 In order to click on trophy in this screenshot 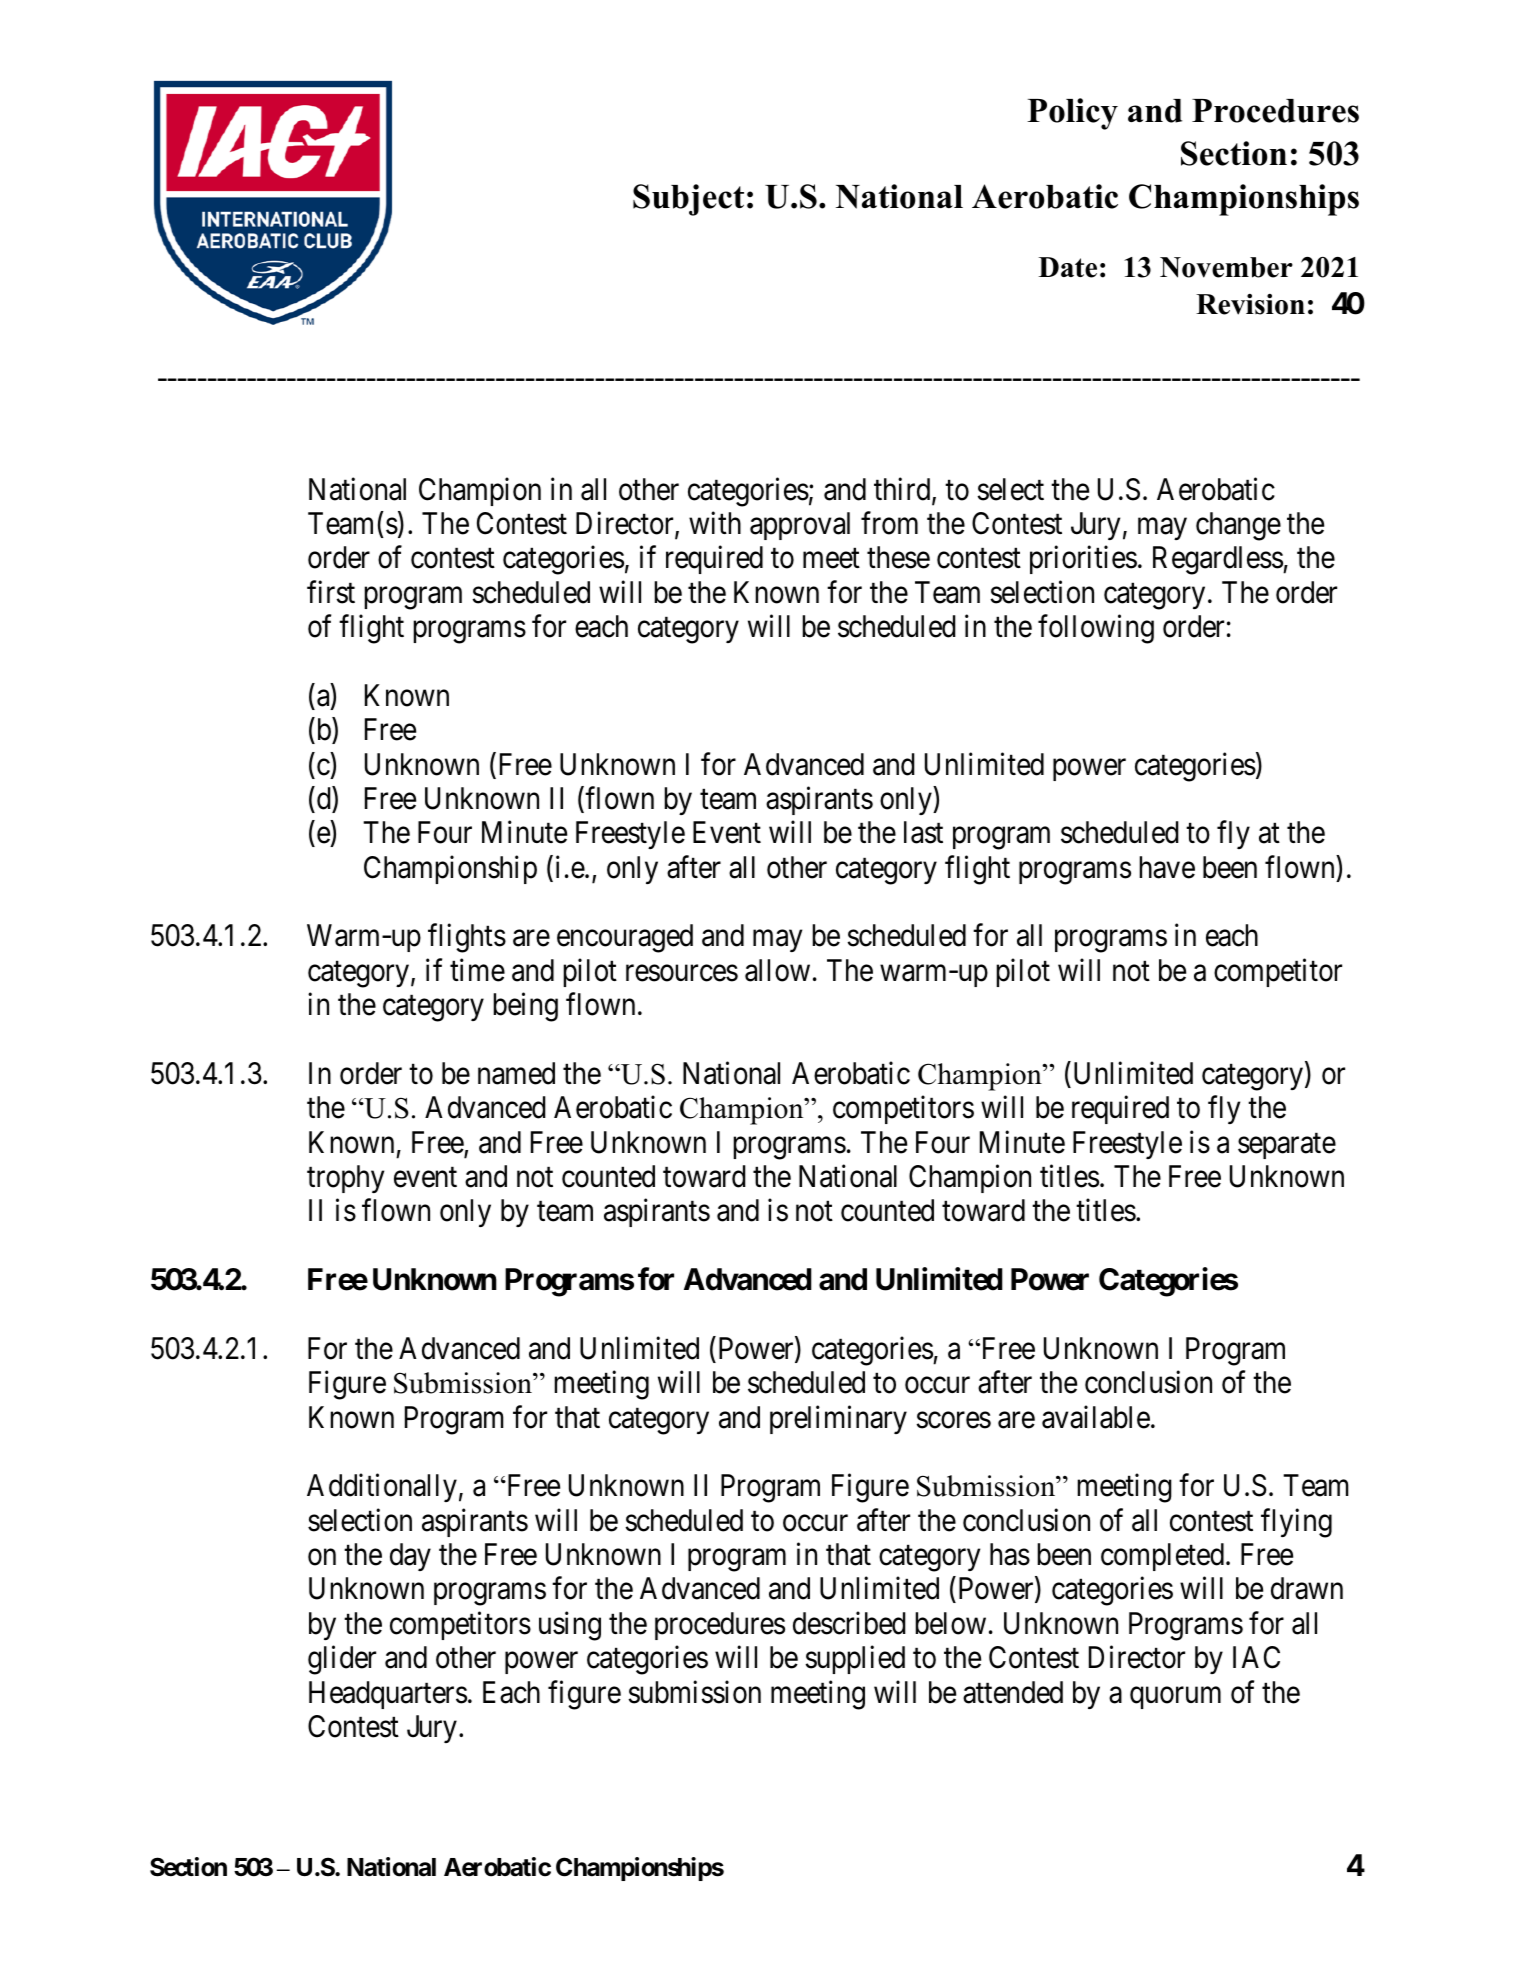, I will do `click(345, 1179)`.
